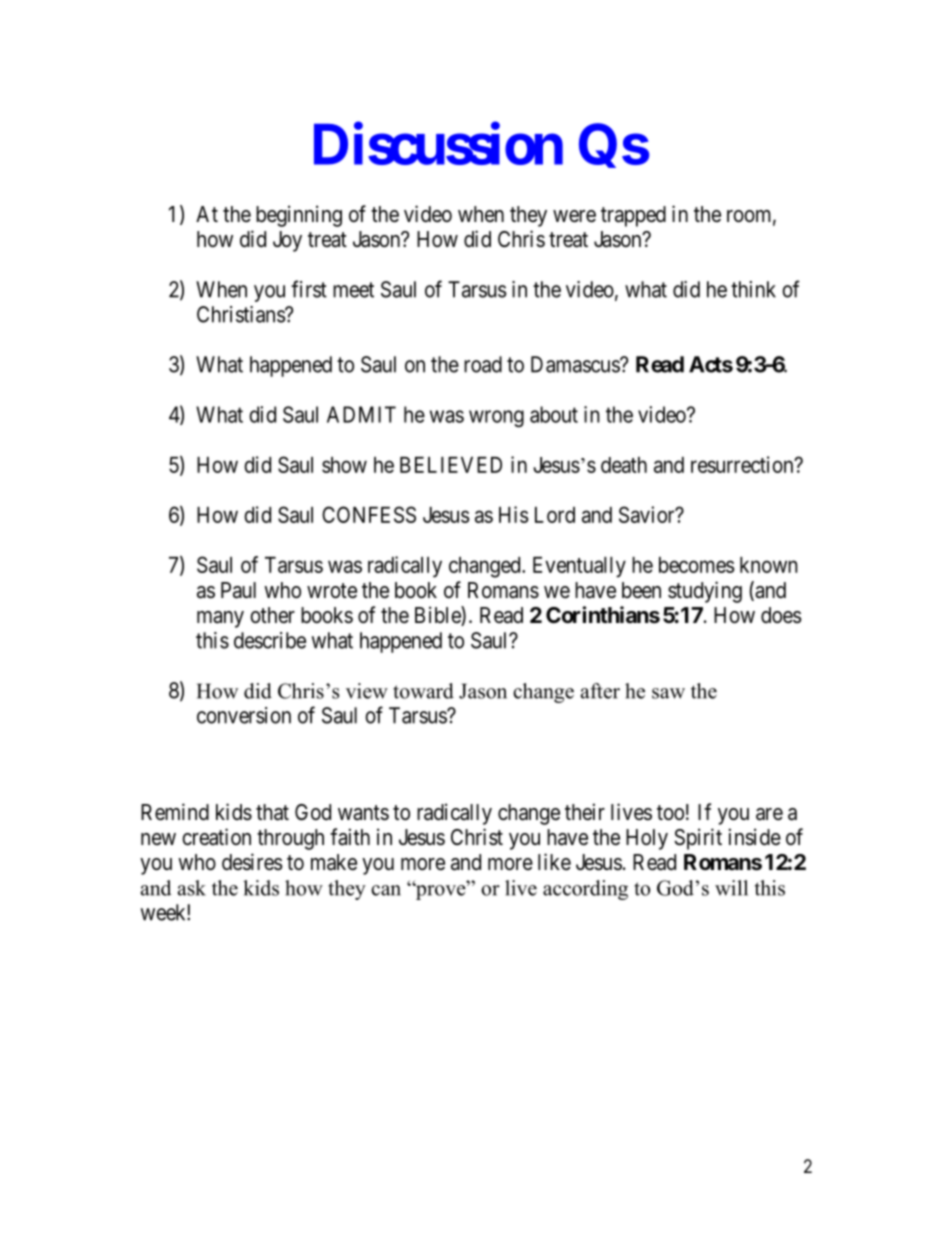  What do you see at coordinates (438, 144) in the page?
I see `Discussion` at bounding box center [438, 144].
